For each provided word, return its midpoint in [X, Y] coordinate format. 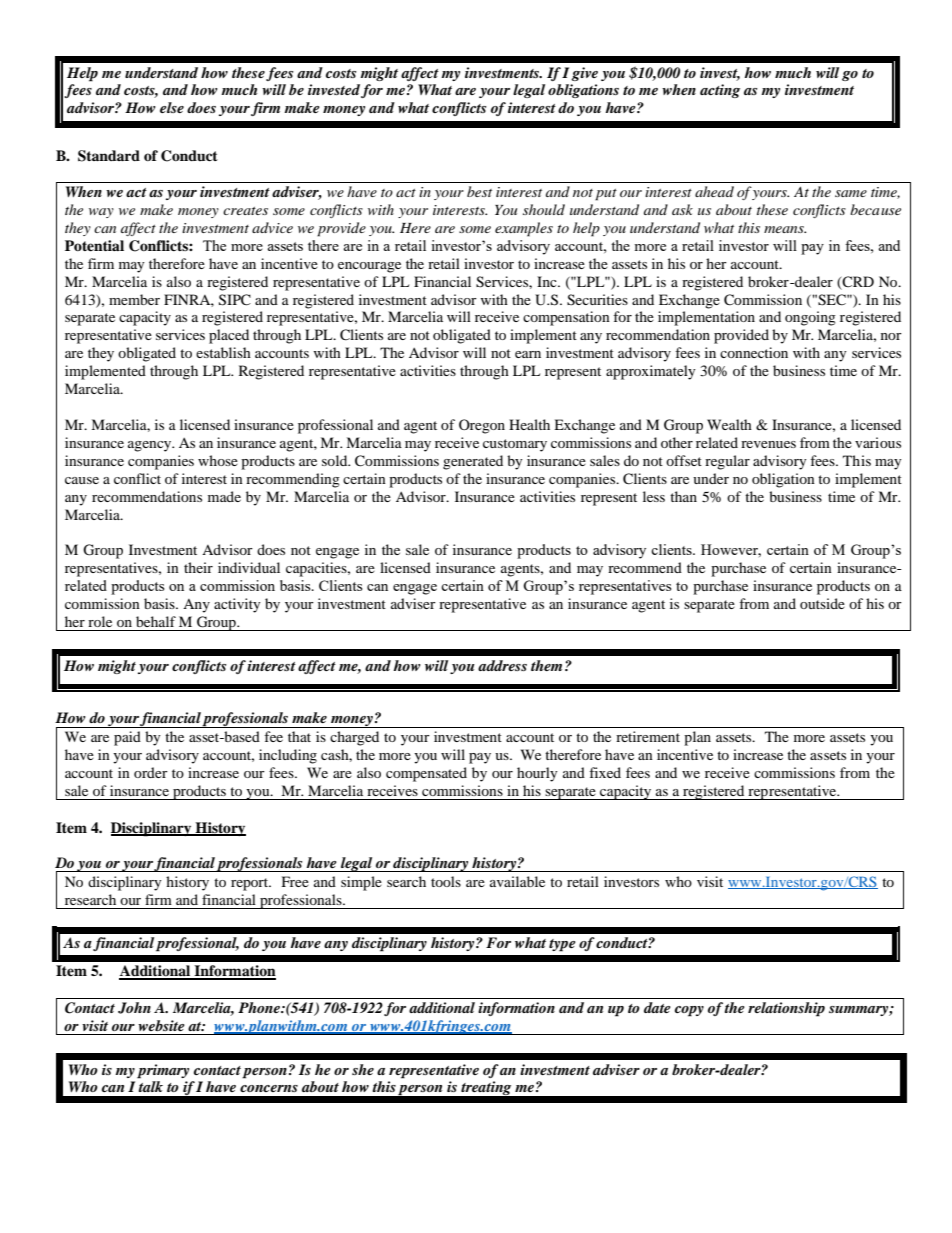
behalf [156, 621]
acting [720, 91]
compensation [566, 318]
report [251, 884]
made [224, 496]
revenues [768, 444]
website [161, 1025]
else [172, 107]
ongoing [810, 318]
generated [473, 462]
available [517, 881]
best [479, 191]
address [502, 665]
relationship [786, 1009]
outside [822, 603]
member [134, 299]
